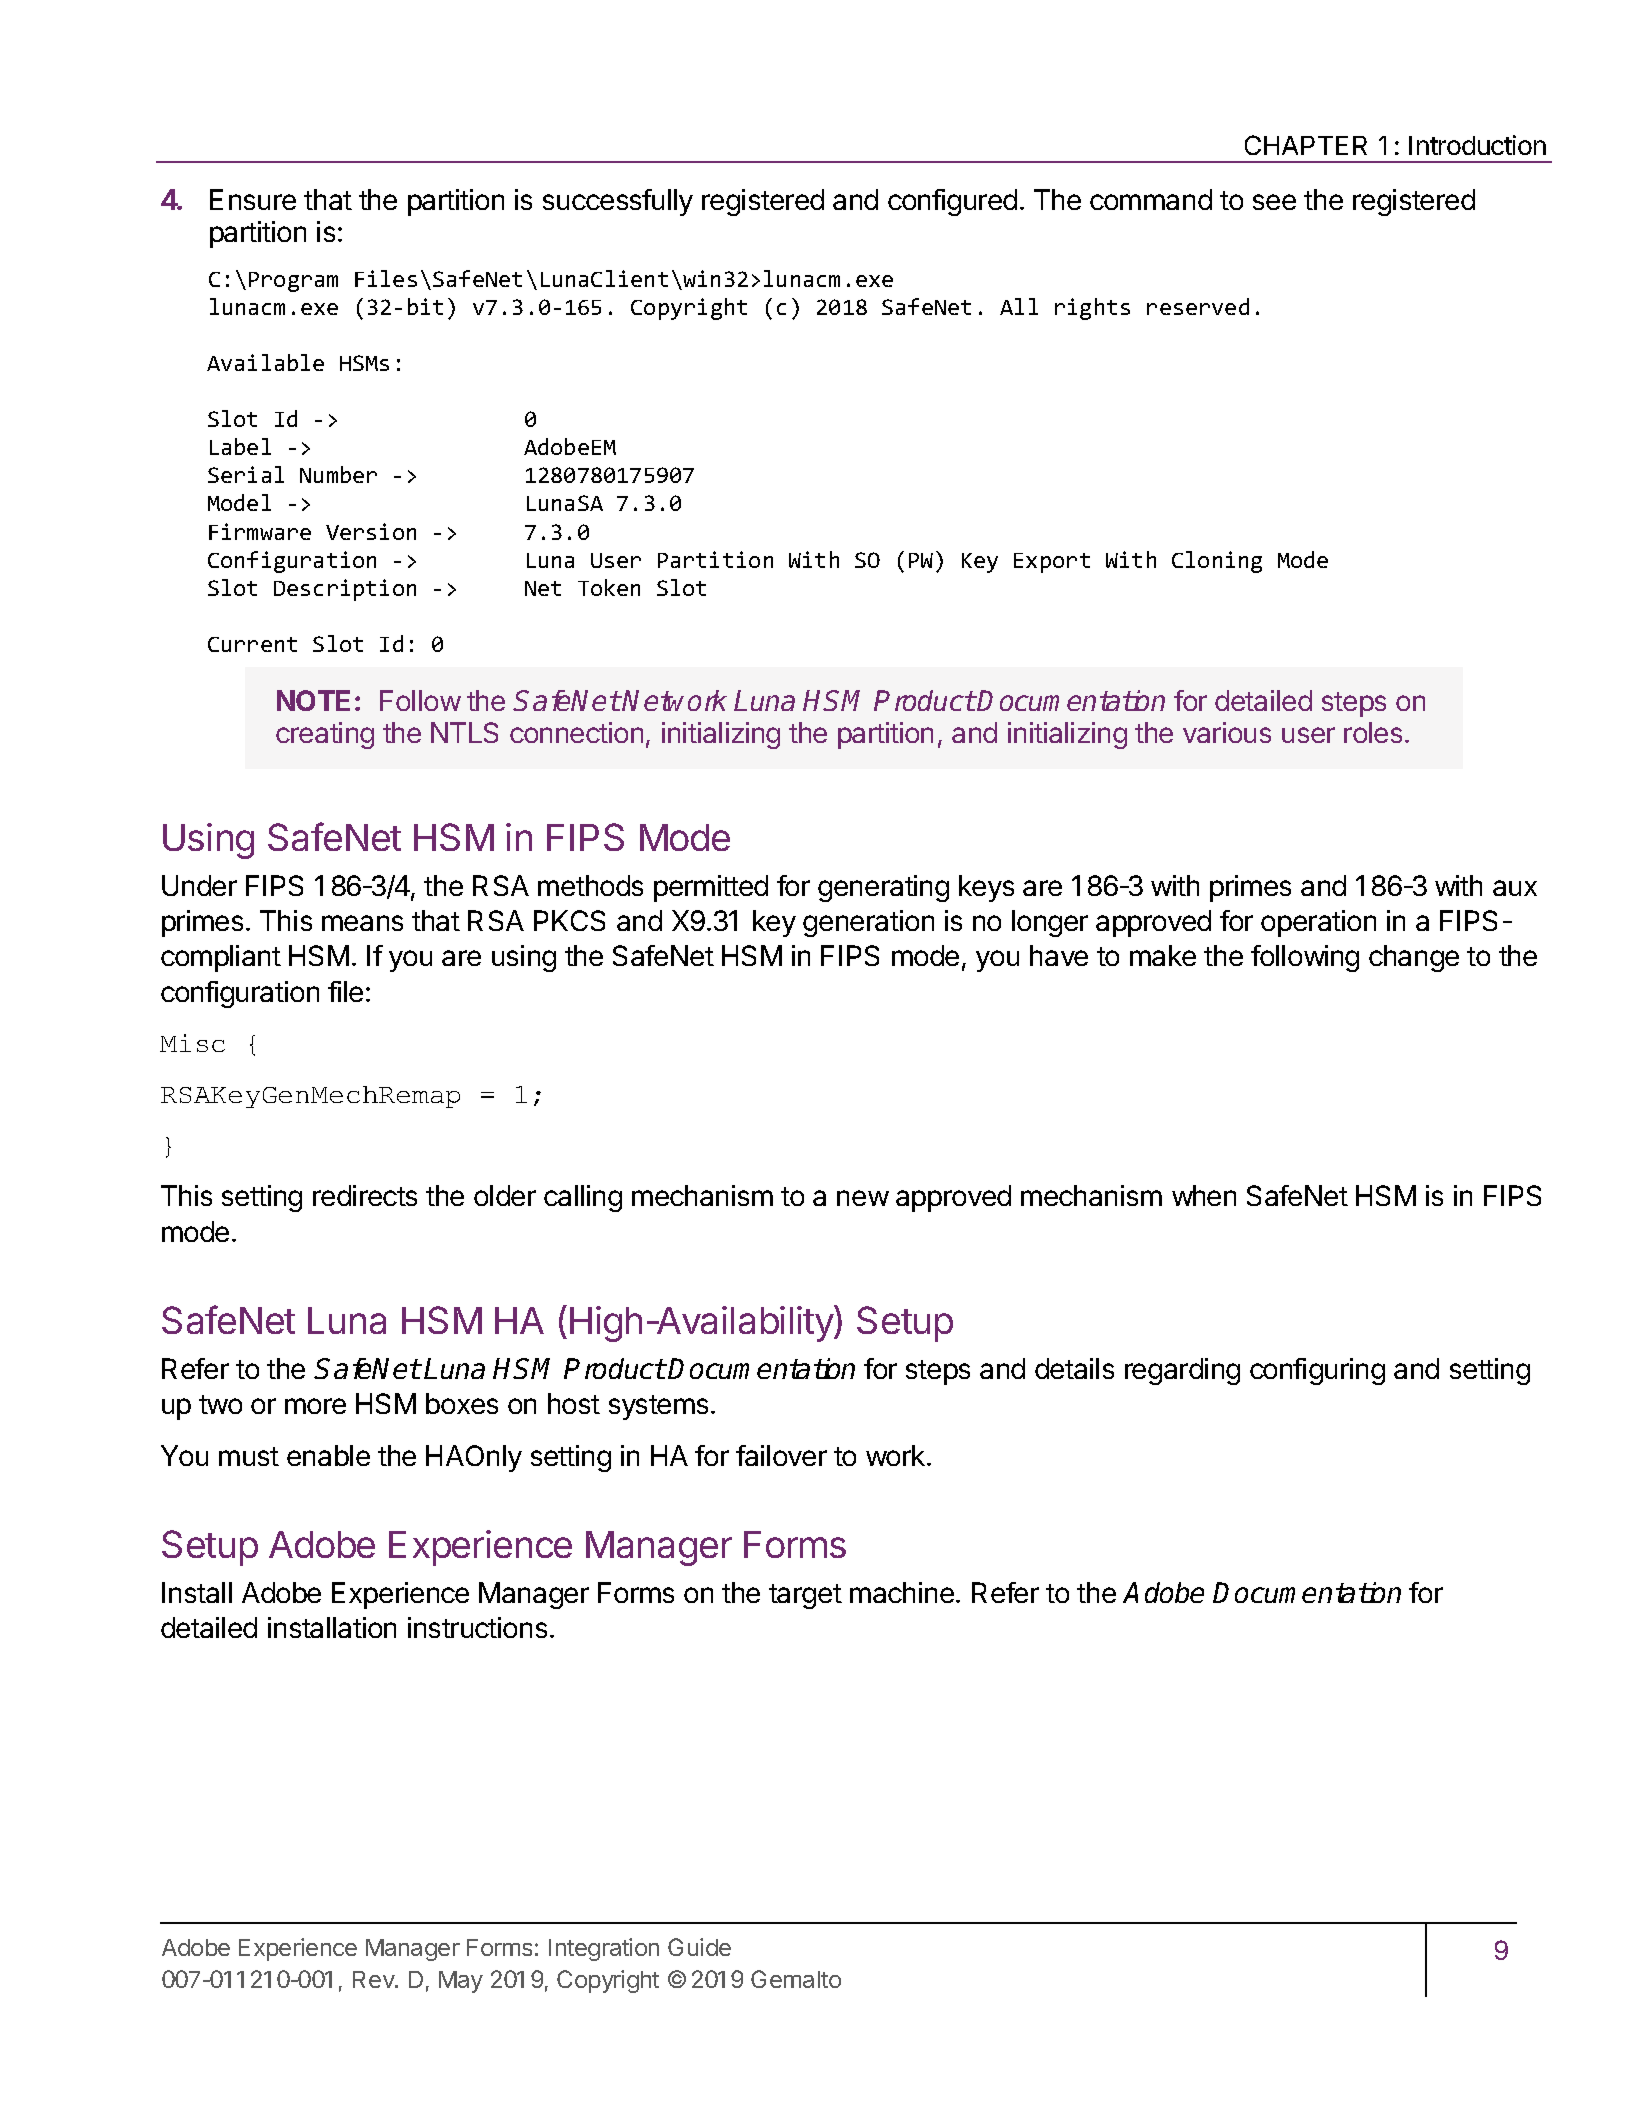  Describe the element at coordinates (374, 1979) in the screenshot. I see `Rev` at that location.
